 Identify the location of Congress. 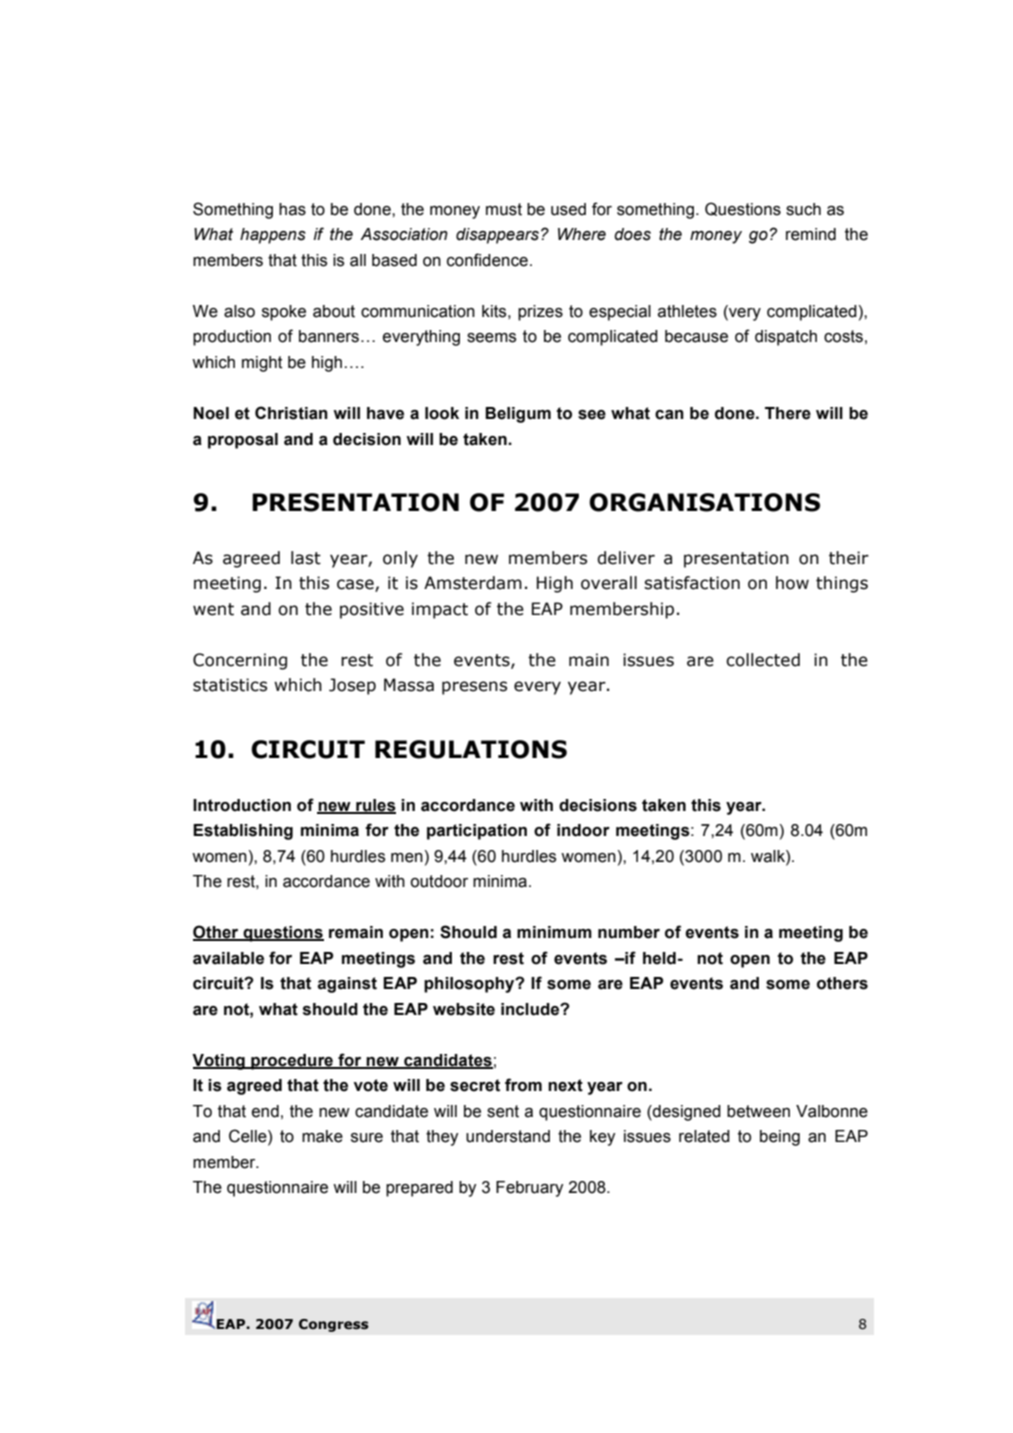
(334, 1325).
